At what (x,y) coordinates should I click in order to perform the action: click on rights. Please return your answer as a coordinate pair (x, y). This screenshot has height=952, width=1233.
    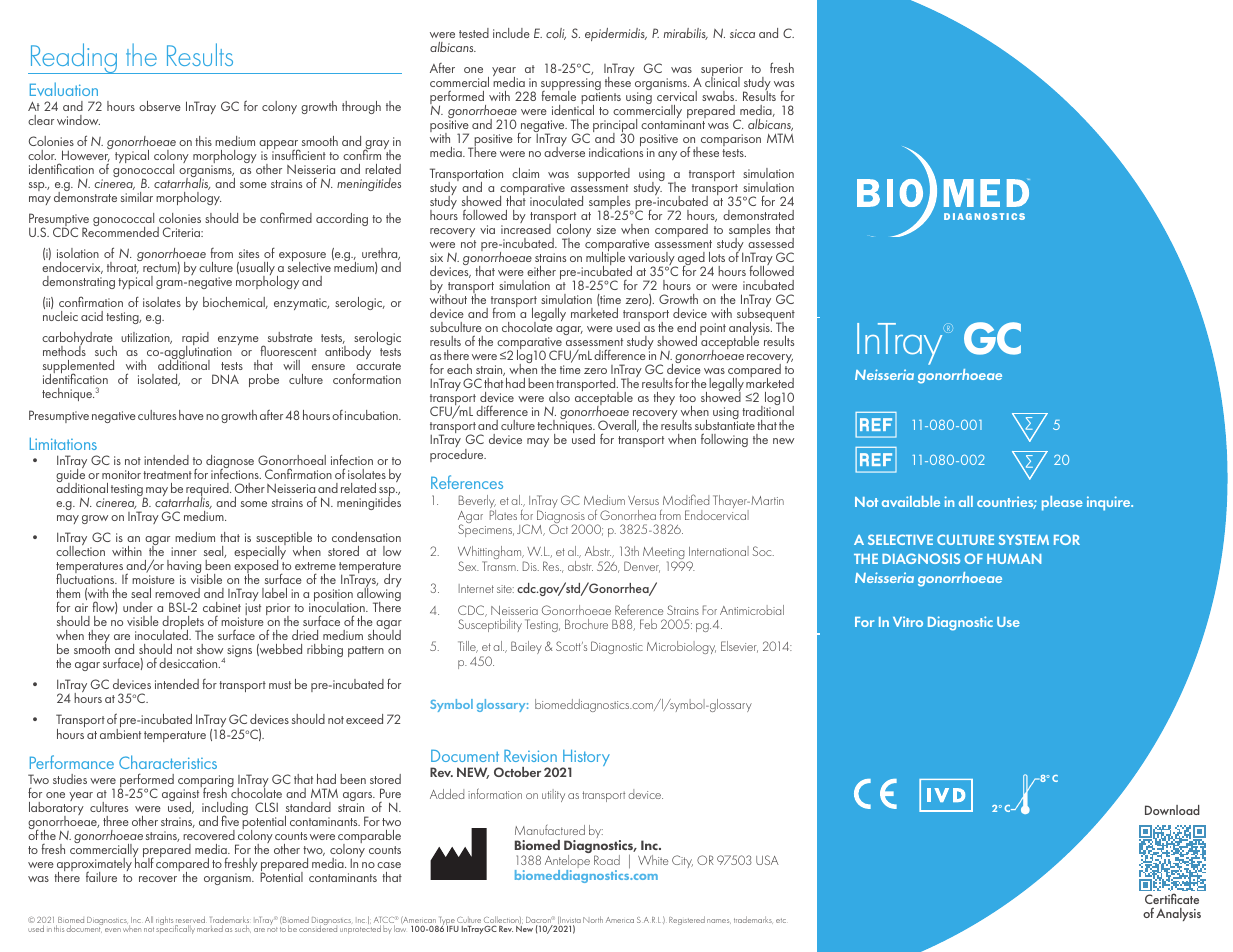
    Looking at the image, I should click on (164, 920).
